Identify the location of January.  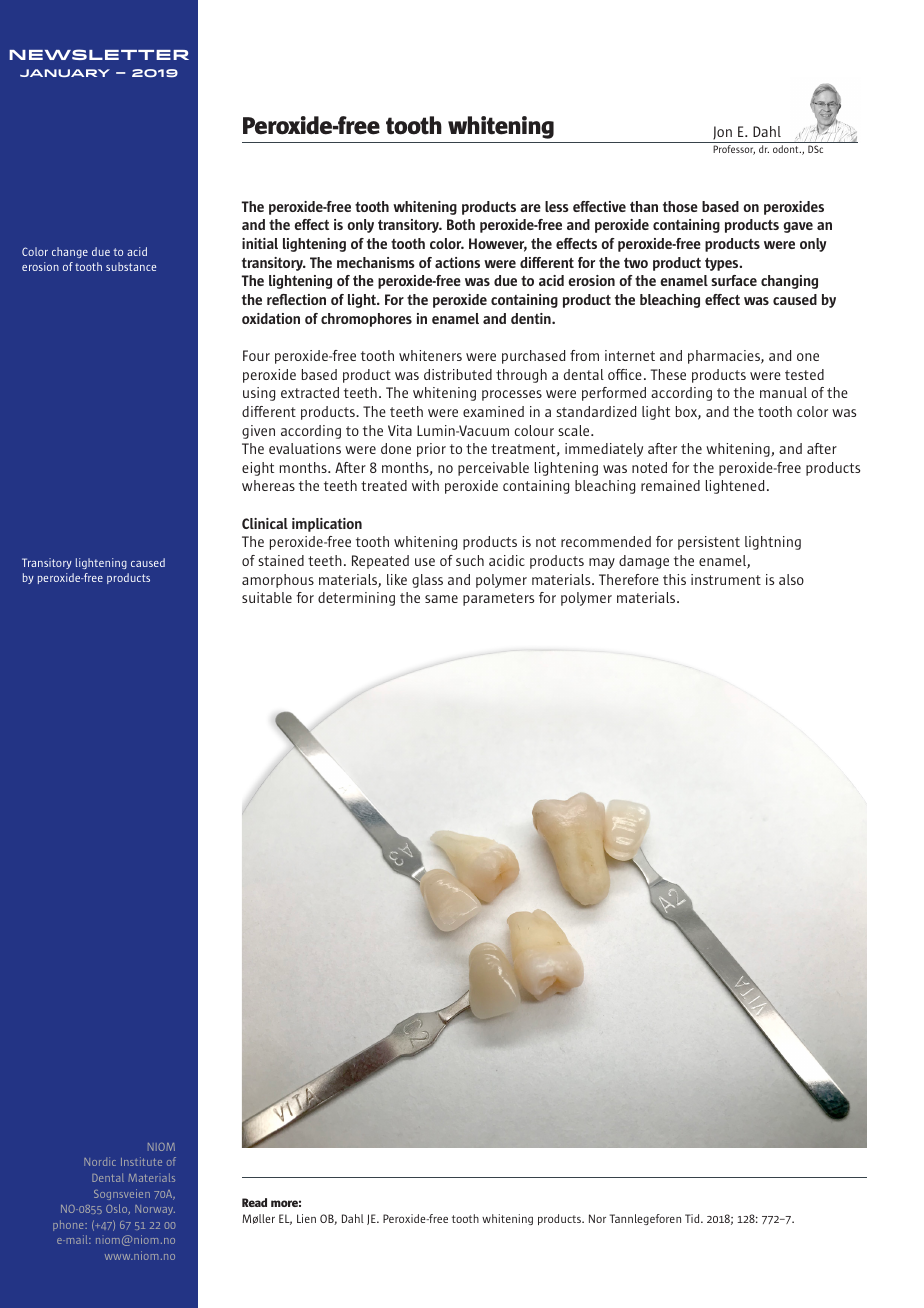
(65, 73).
